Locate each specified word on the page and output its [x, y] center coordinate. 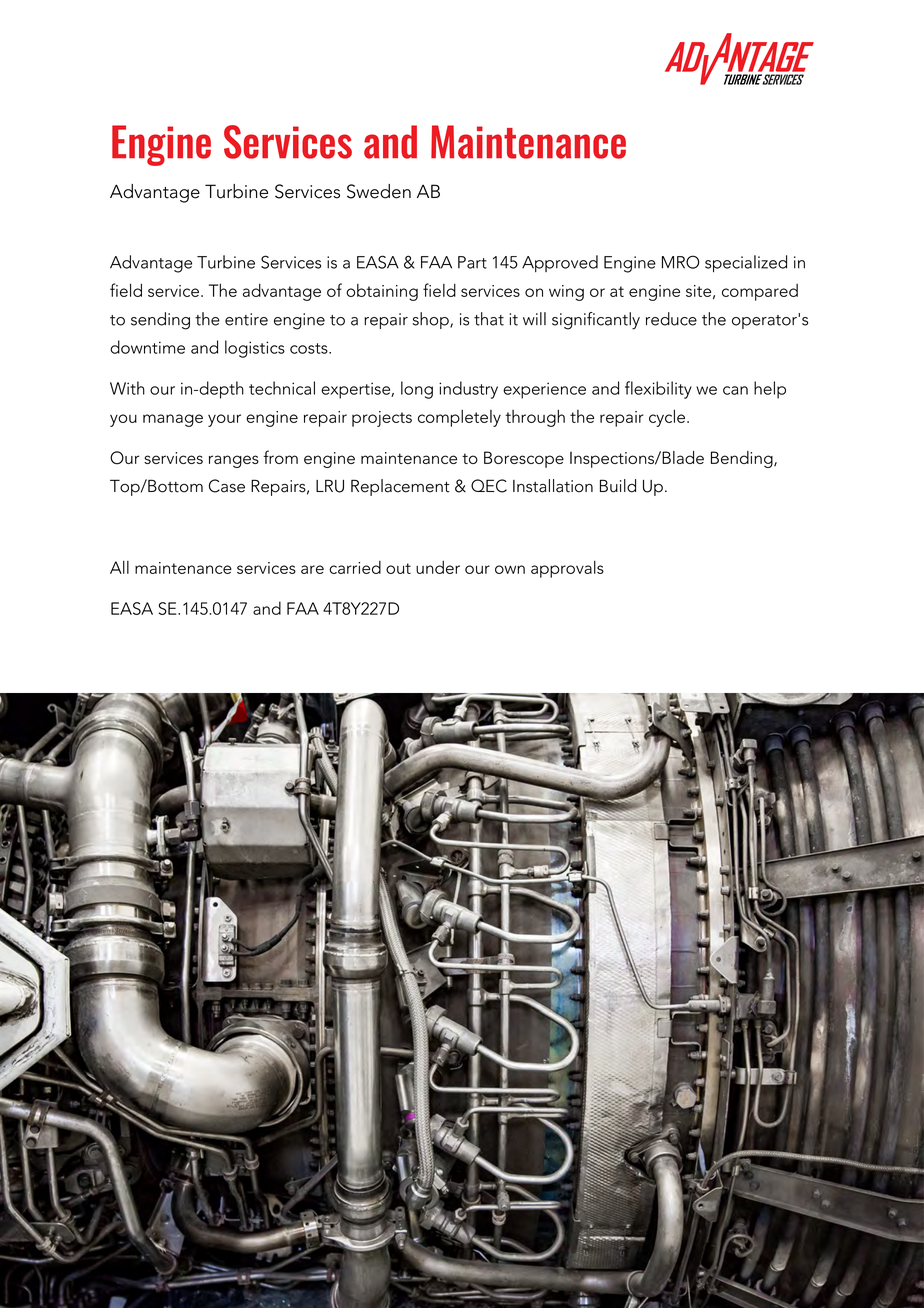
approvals [567, 569]
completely [459, 418]
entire [246, 319]
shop [432, 320]
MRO [681, 262]
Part [472, 262]
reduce [671, 319]
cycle [667, 418]
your [224, 420]
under [438, 567]
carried [355, 567]
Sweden [379, 191]
